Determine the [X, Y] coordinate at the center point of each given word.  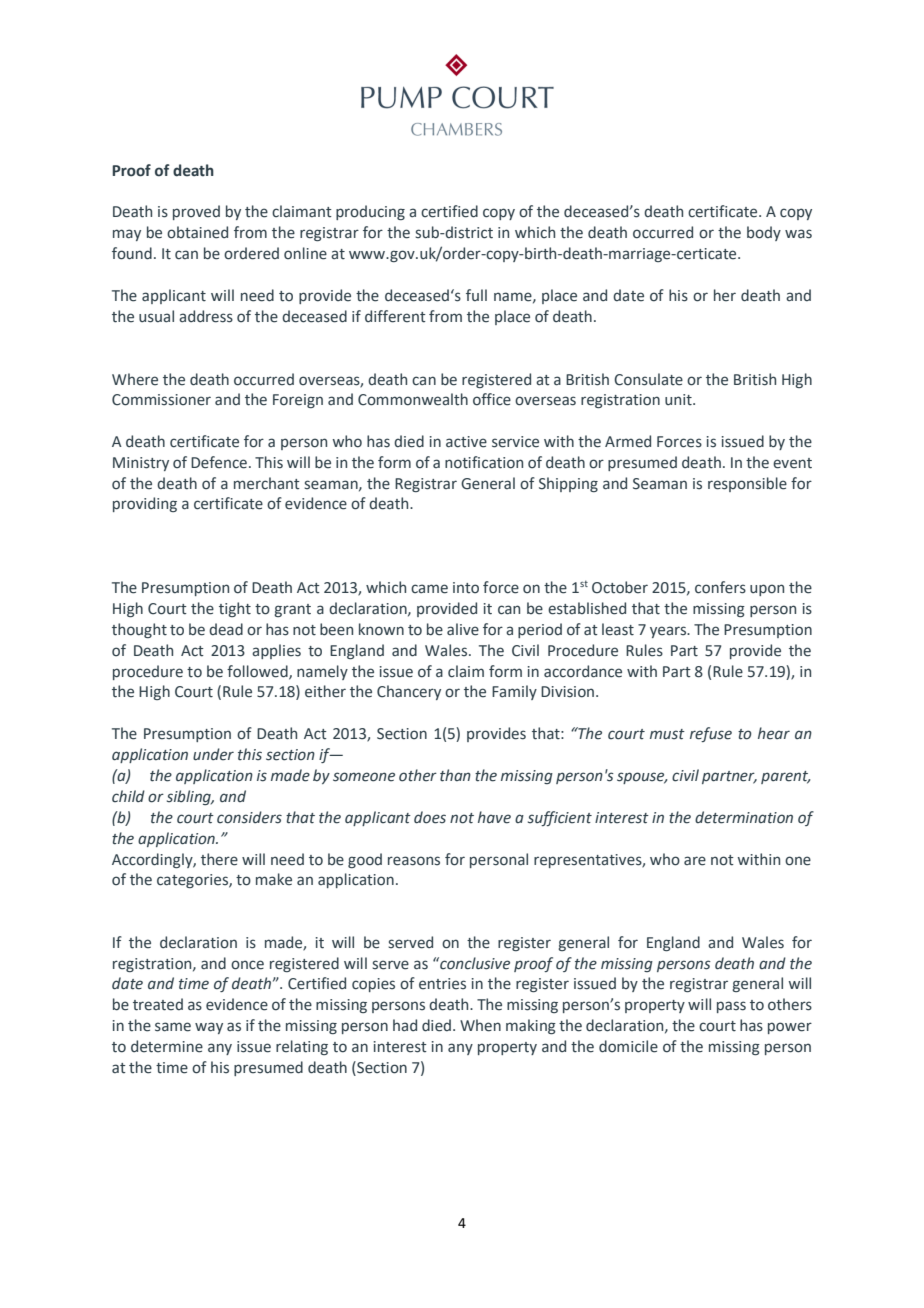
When [480, 1025]
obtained [197, 232]
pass [731, 1007]
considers [249, 817]
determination [744, 817]
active [466, 442]
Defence [219, 462]
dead [226, 629]
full [476, 295]
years [669, 632]
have [494, 817]
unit [679, 400]
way [209, 1028]
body [764, 233]
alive [463, 629]
